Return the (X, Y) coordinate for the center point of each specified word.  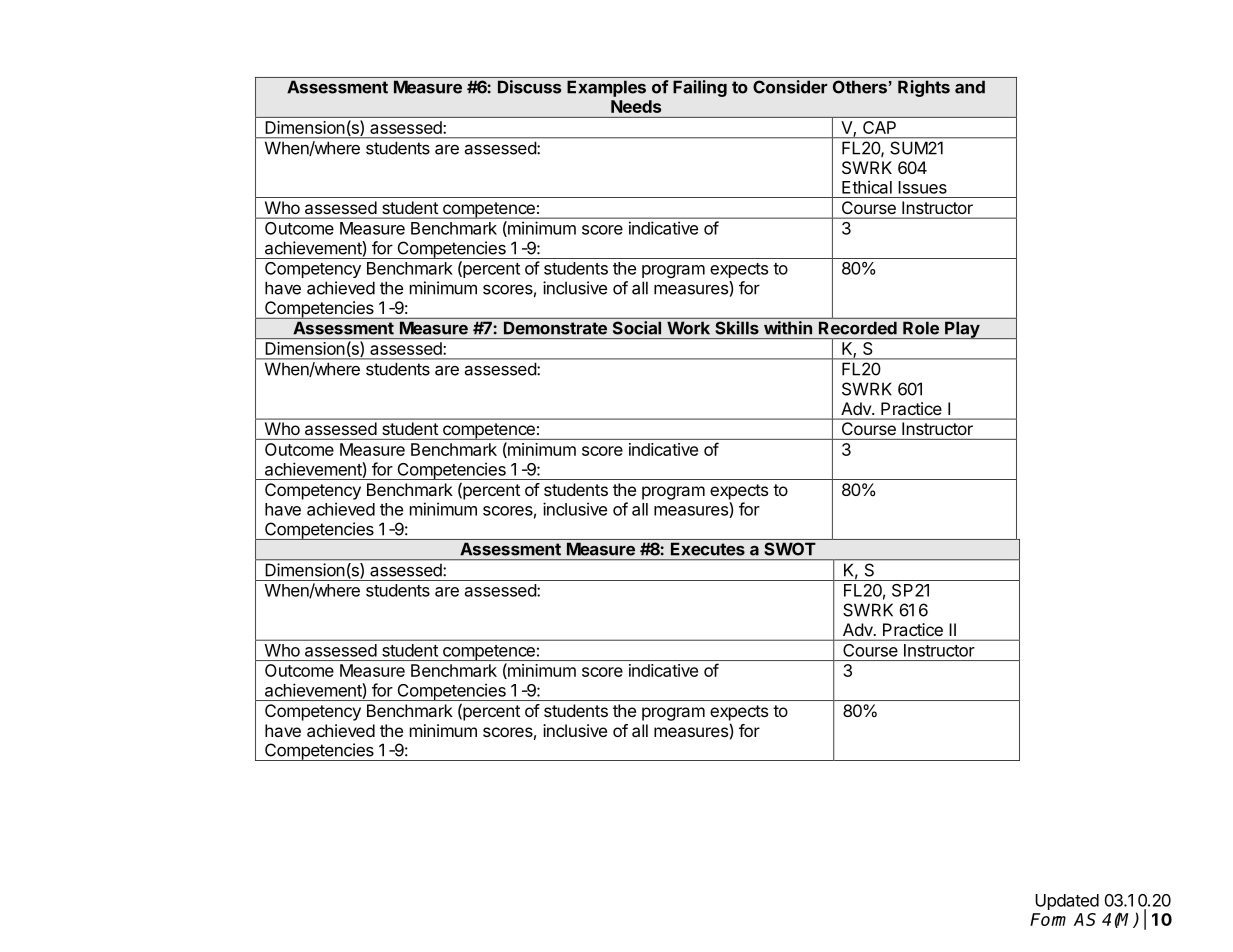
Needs (636, 106)
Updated (1067, 902)
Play (962, 330)
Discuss (529, 87)
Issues (922, 187)
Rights (924, 88)
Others (860, 87)
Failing (700, 88)
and (970, 87)
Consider (790, 87)
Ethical (867, 187)
